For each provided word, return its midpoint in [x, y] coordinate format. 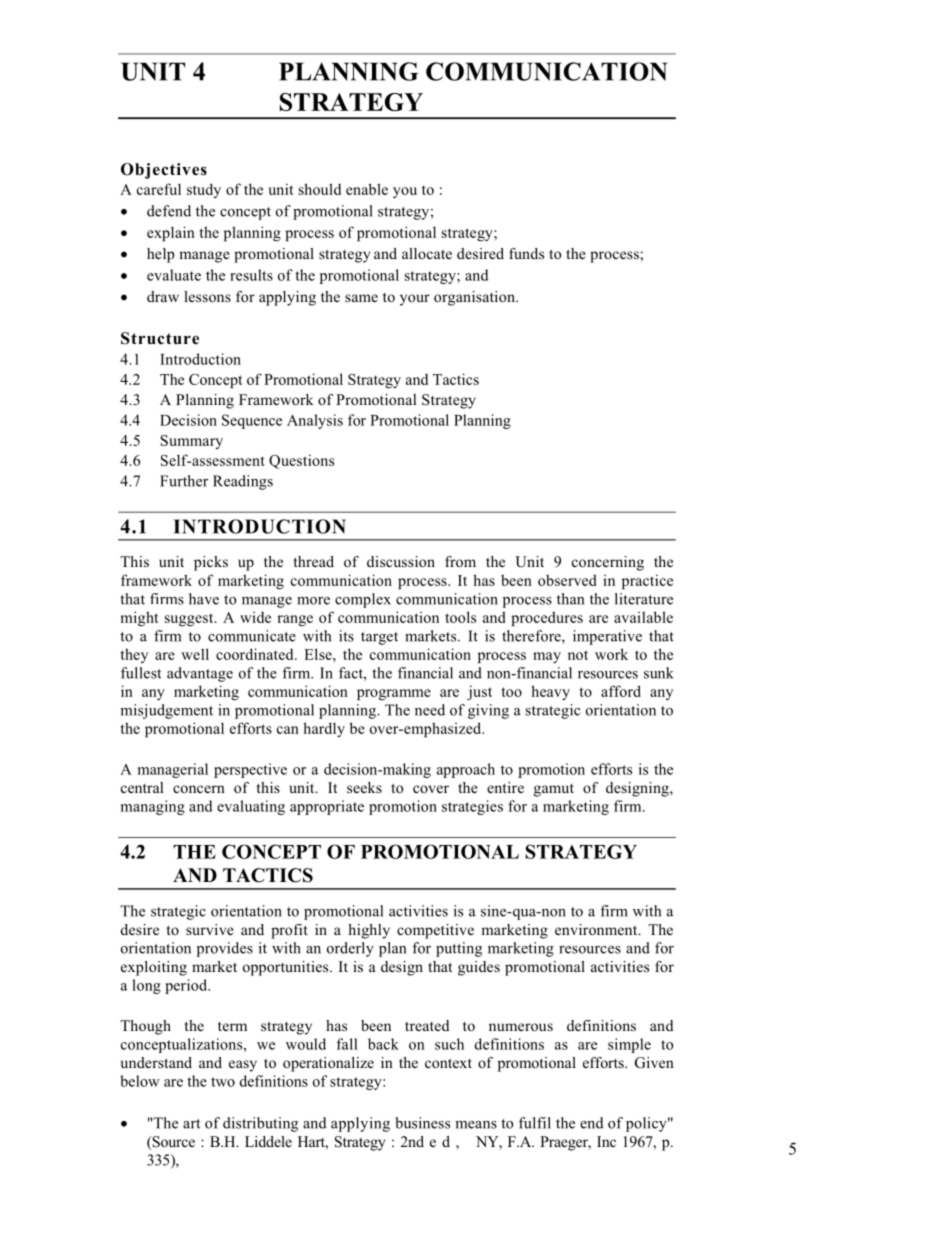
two [223, 1082]
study [204, 190]
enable [367, 189]
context [448, 1063]
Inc [606, 1141]
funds [526, 253]
